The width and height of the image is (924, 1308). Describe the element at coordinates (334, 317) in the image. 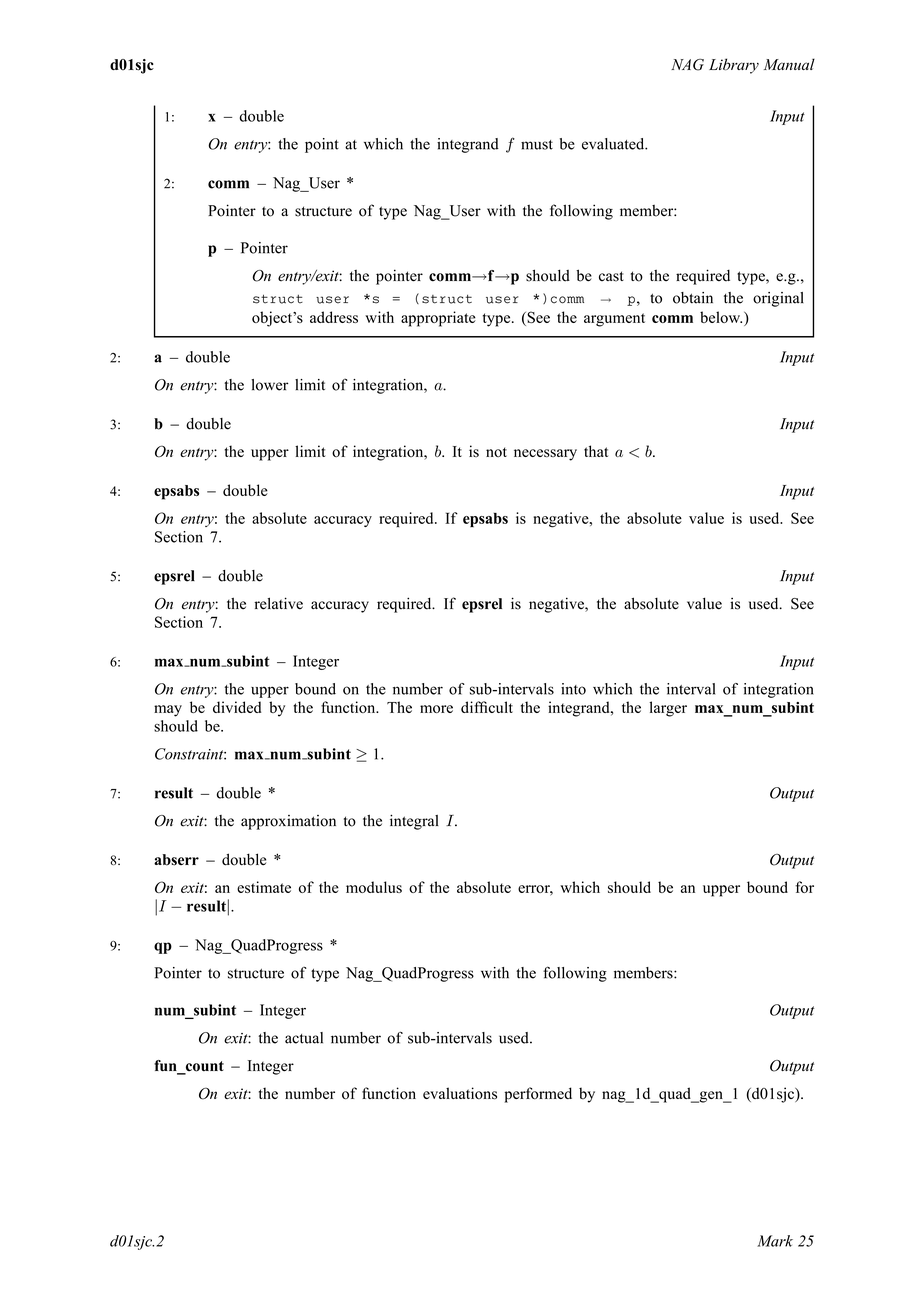

I see `address` at that location.
